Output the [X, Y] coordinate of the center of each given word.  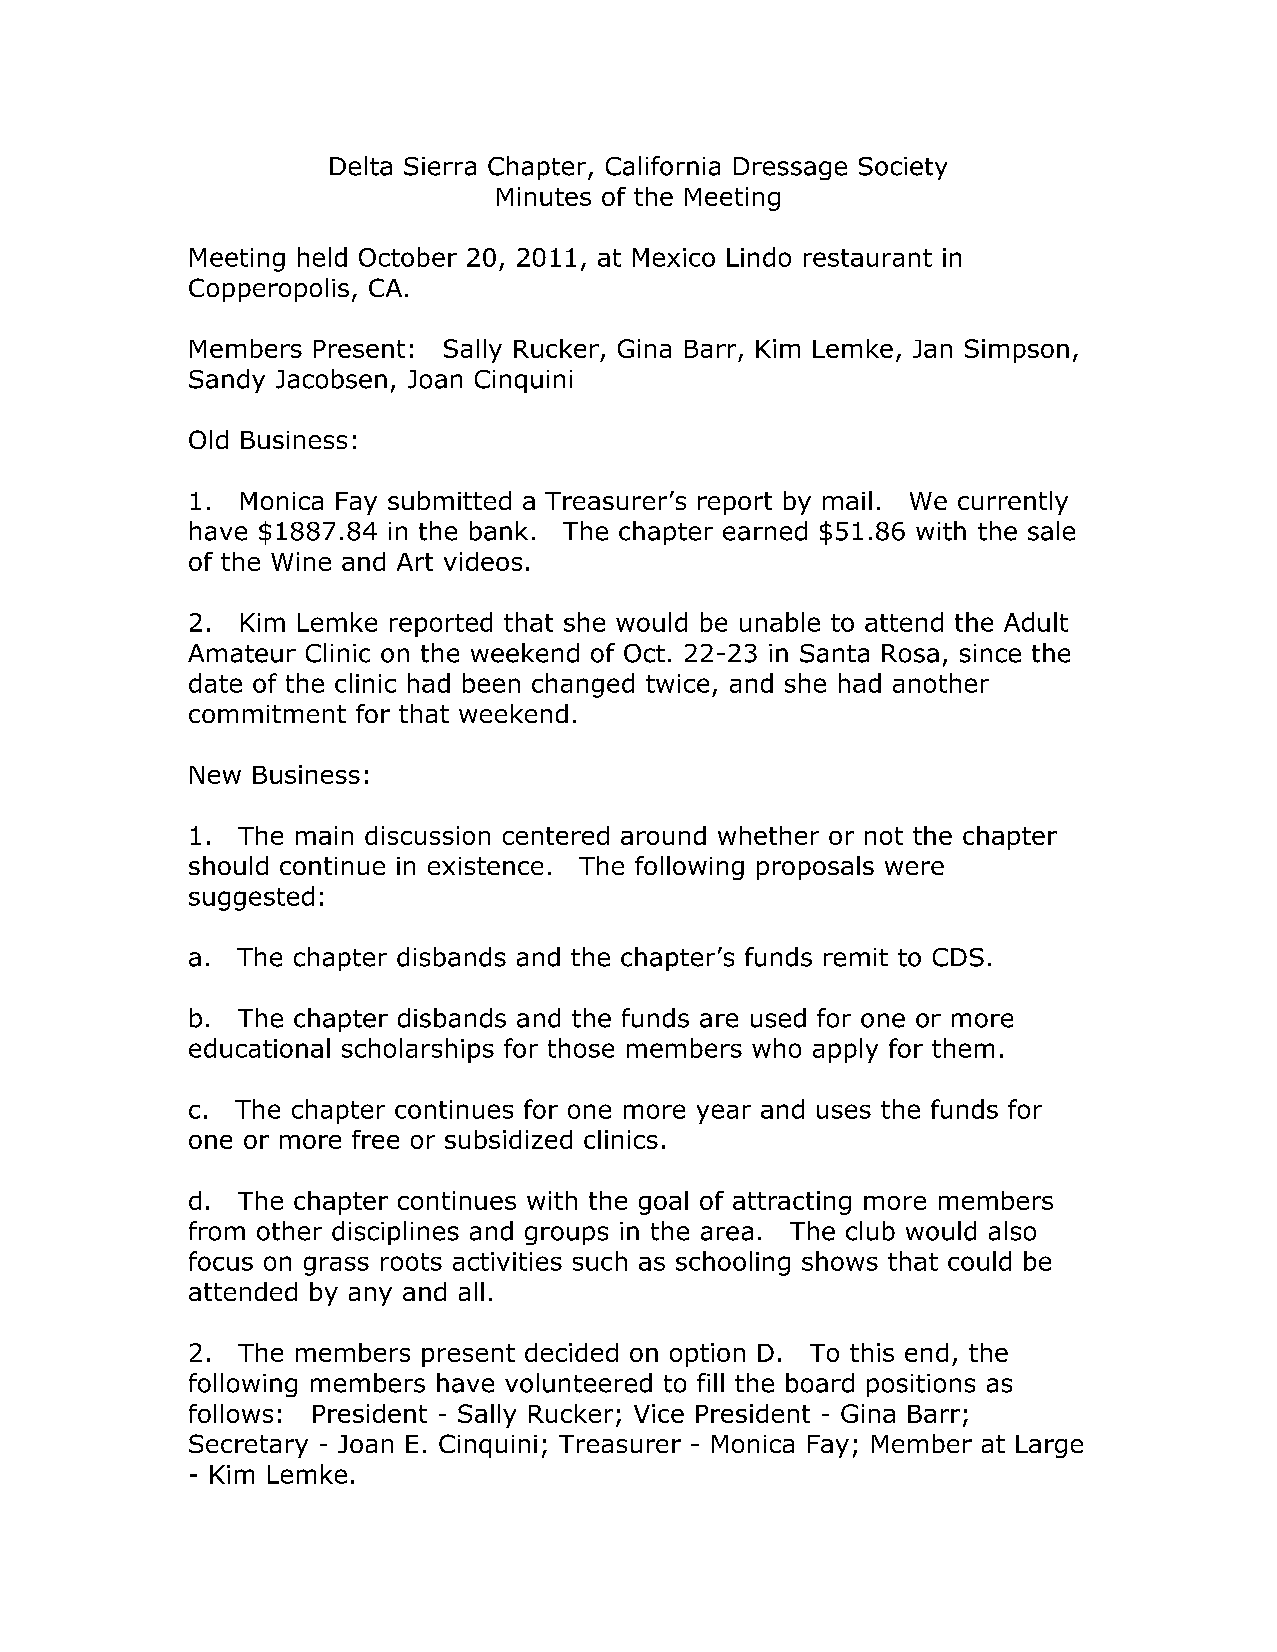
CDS [958, 957]
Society [903, 168]
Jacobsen [331, 379]
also [1012, 1231]
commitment [267, 714]
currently [1013, 503]
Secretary [248, 1446]
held [322, 257]
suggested [251, 898]
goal [663, 1203]
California [663, 166]
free [375, 1139]
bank [499, 531]
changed [583, 685]
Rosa [910, 653]
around [663, 835]
